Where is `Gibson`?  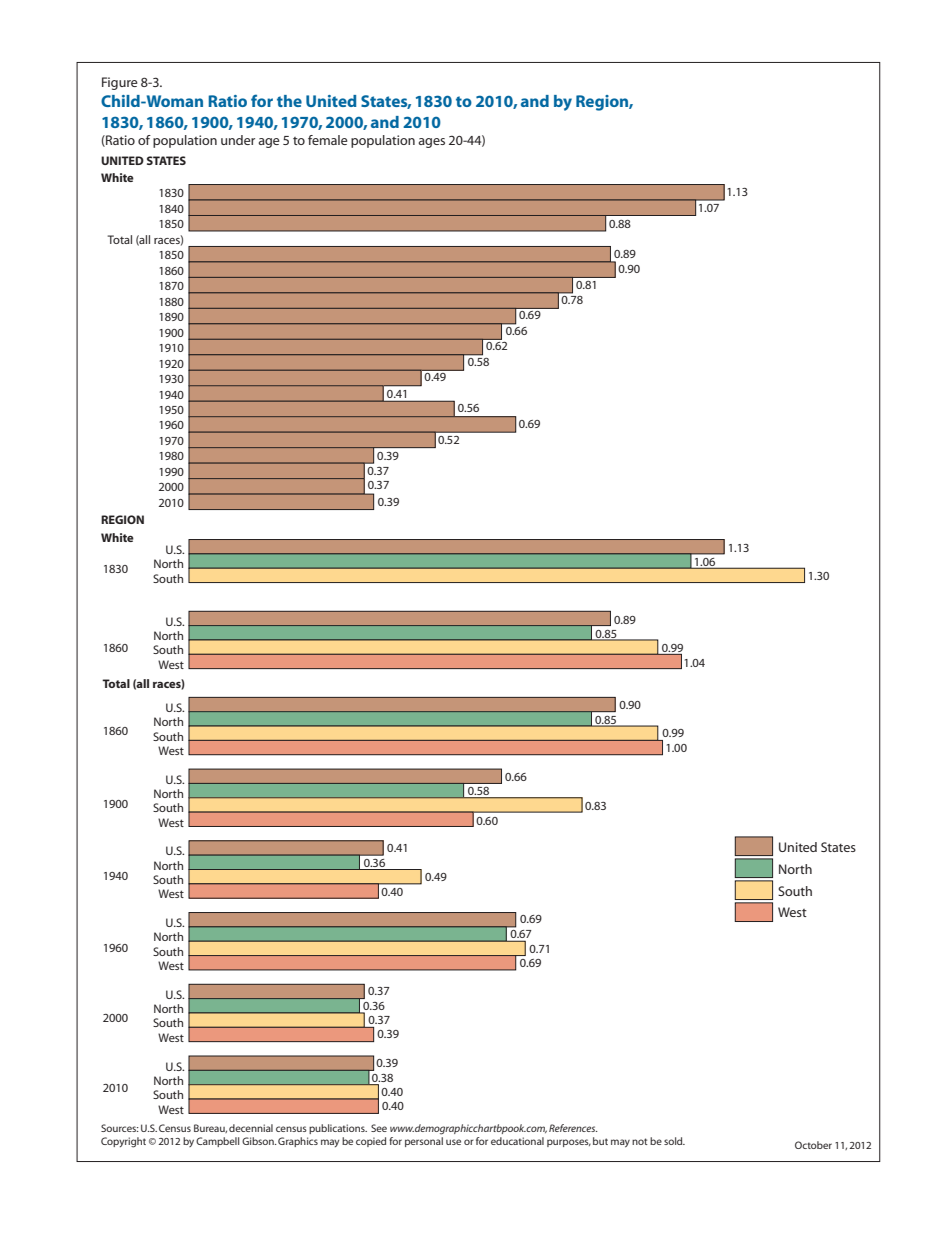
Gibson is located at coordinates (259, 1141).
